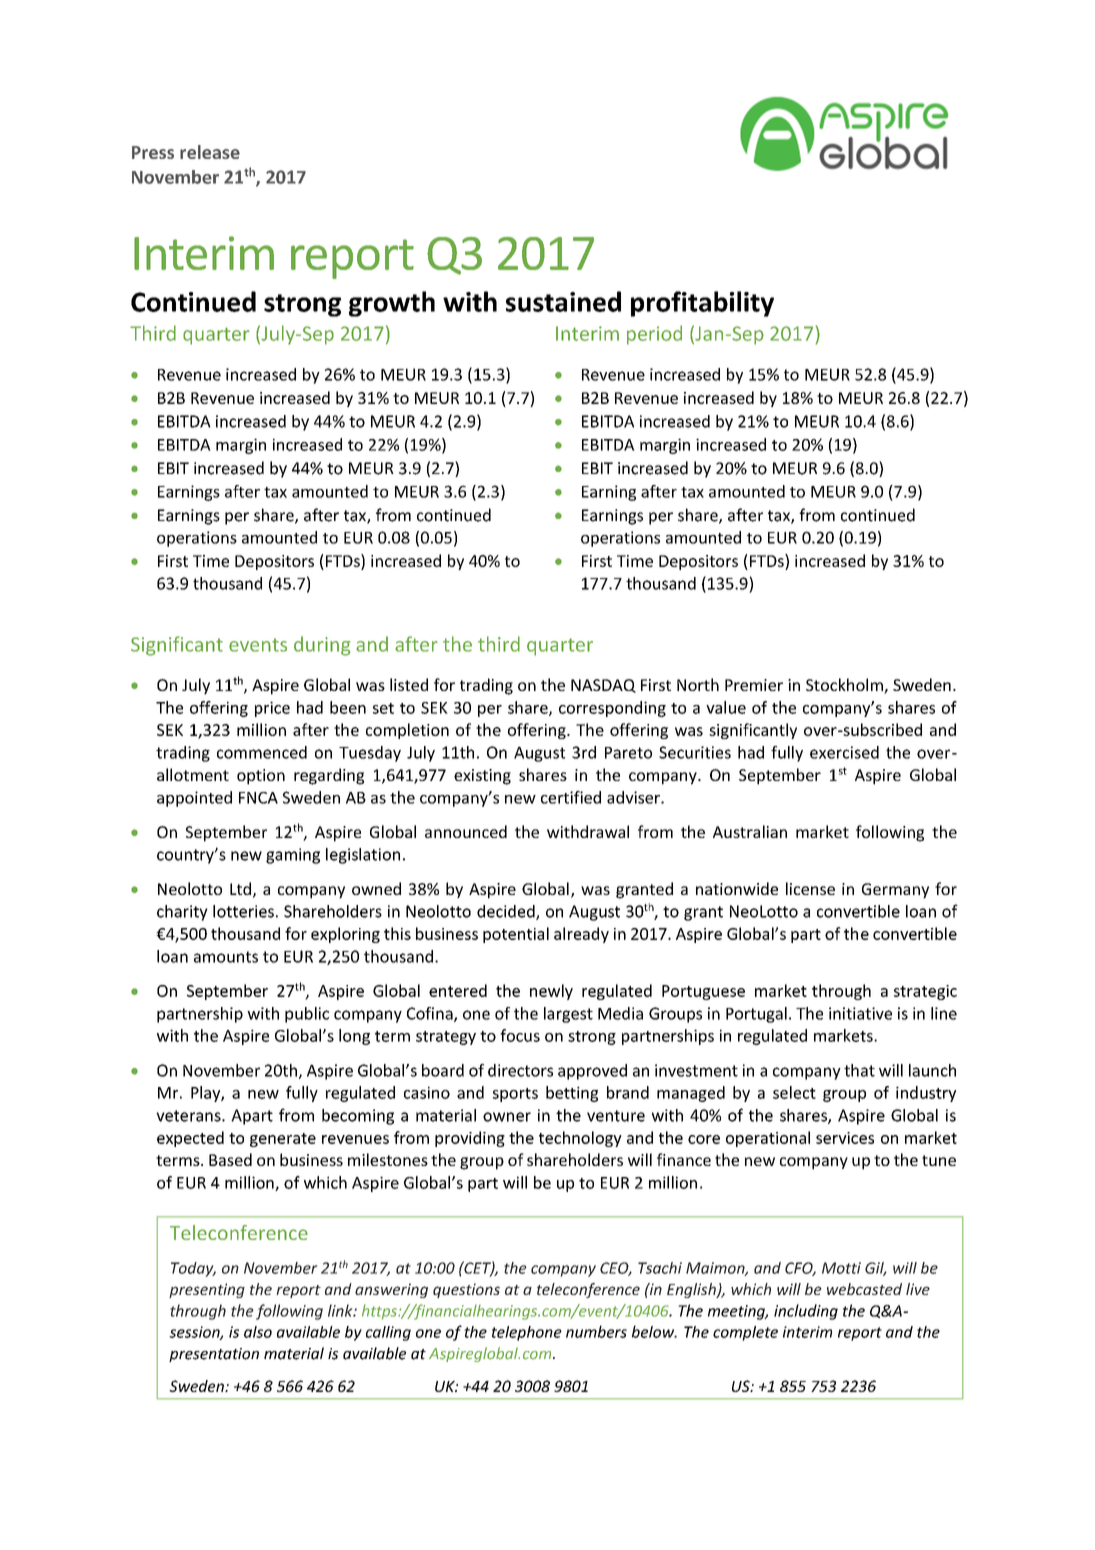 Image resolution: width=1095 pixels, height=1550 pixels. What do you see at coordinates (654, 335) in the document?
I see `period` at bounding box center [654, 335].
